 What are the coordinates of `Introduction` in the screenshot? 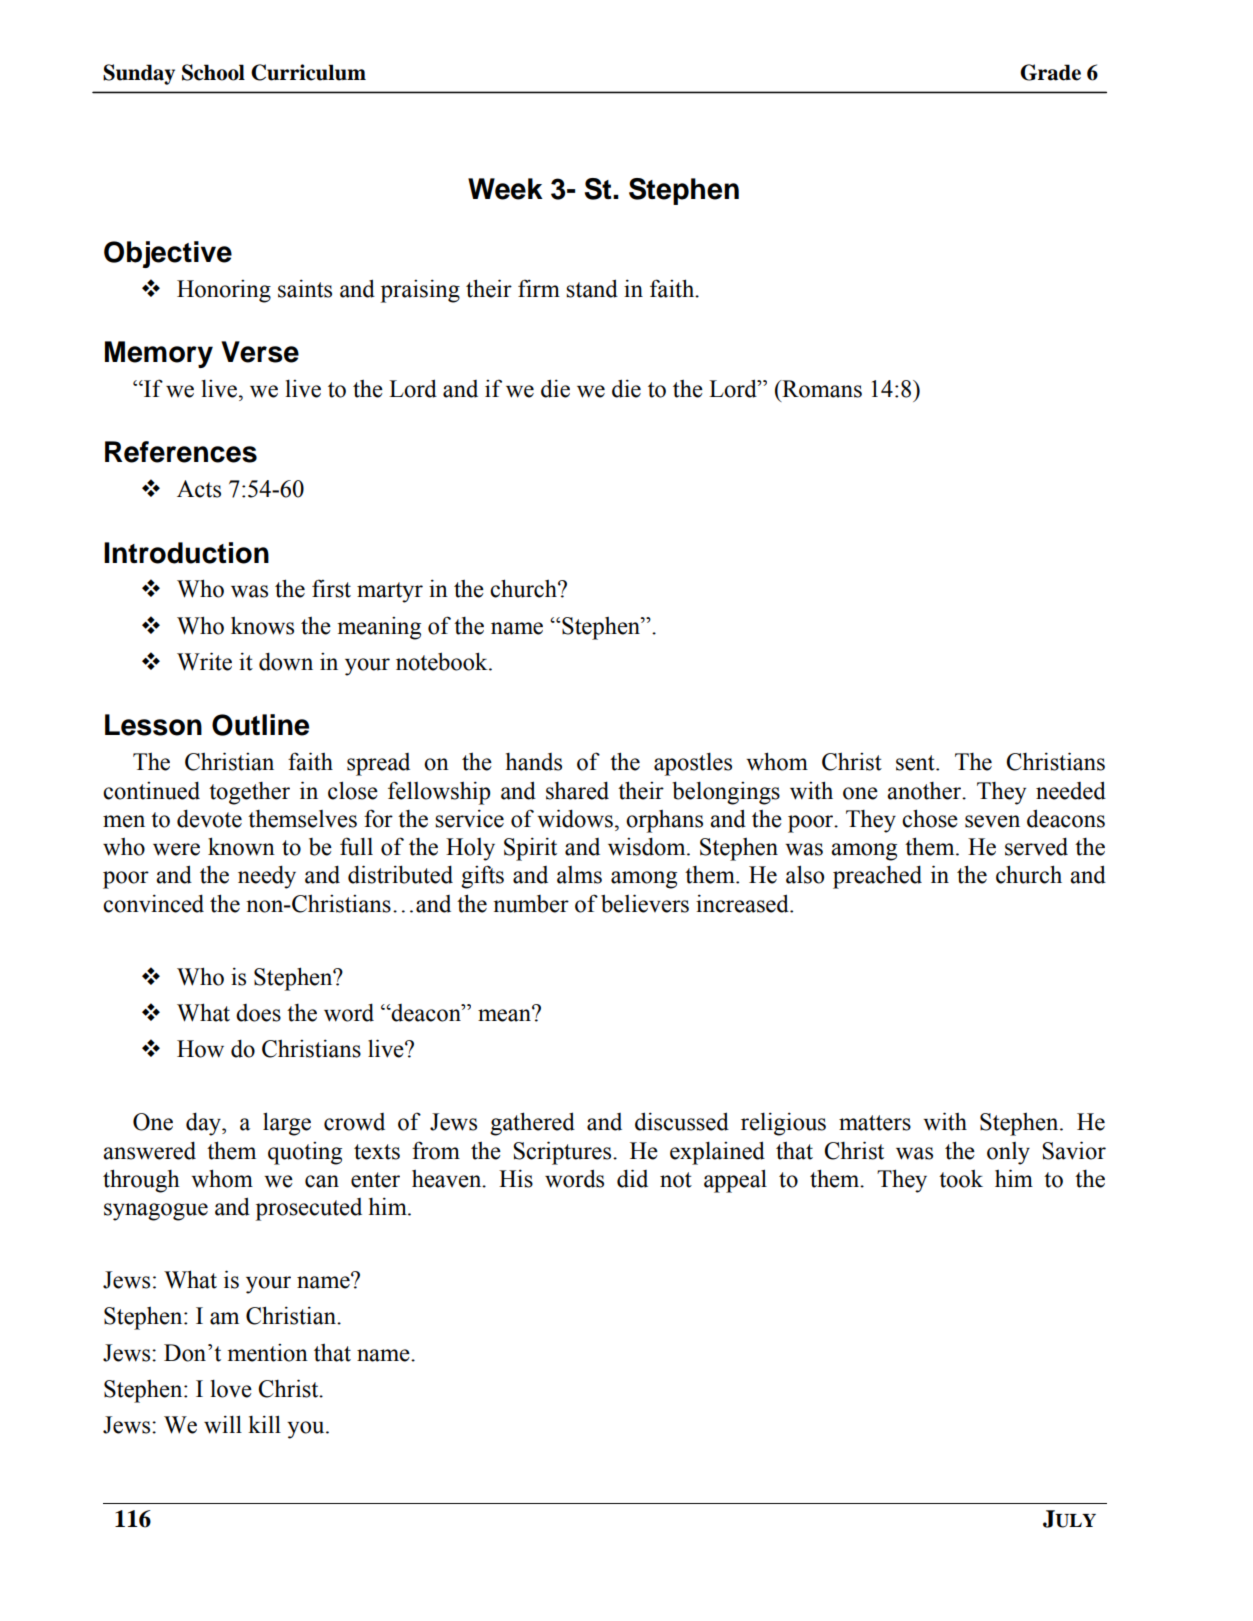 It's located at (186, 553).
